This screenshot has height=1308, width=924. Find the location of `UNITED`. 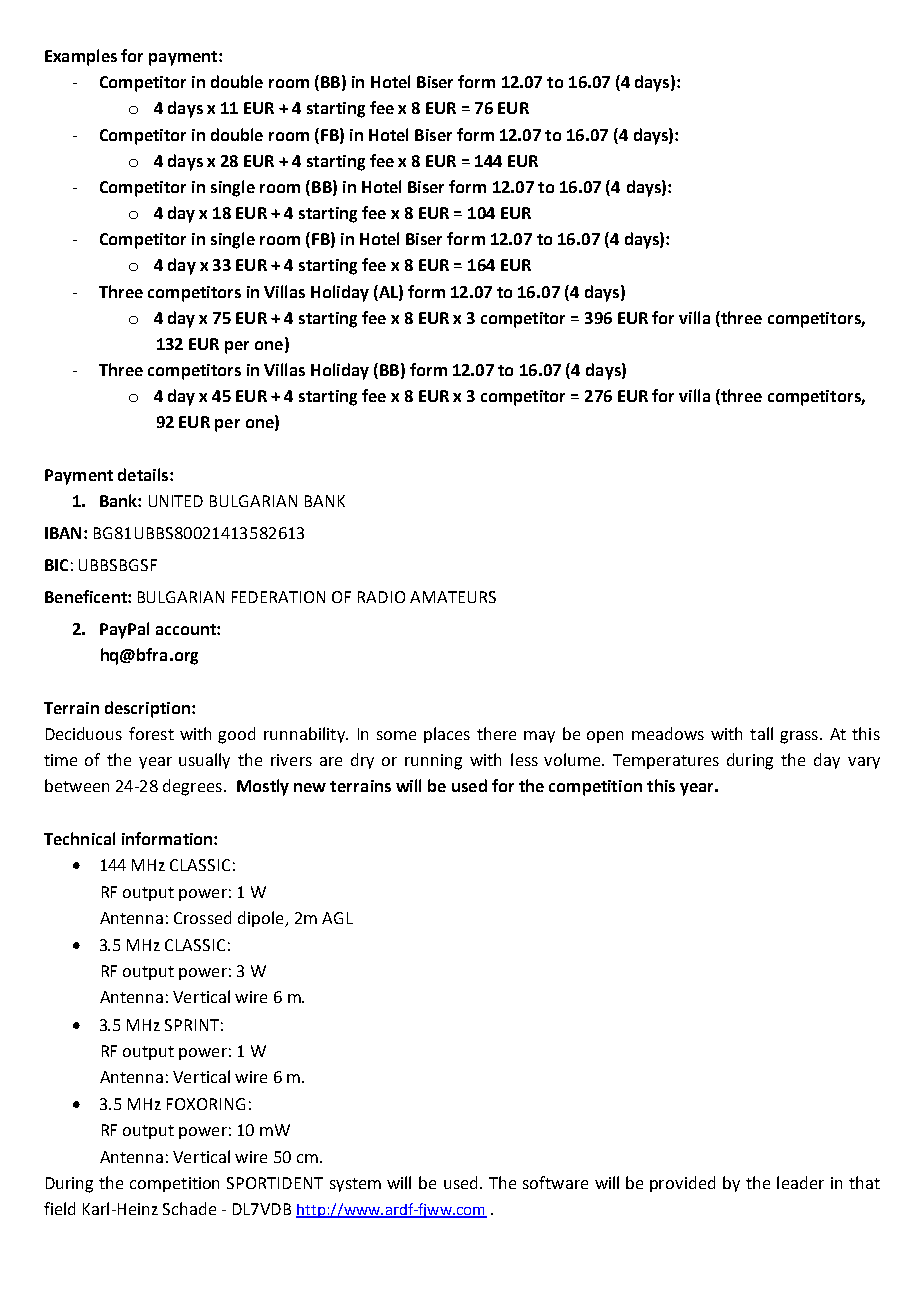

UNITED is located at coordinates (176, 501).
